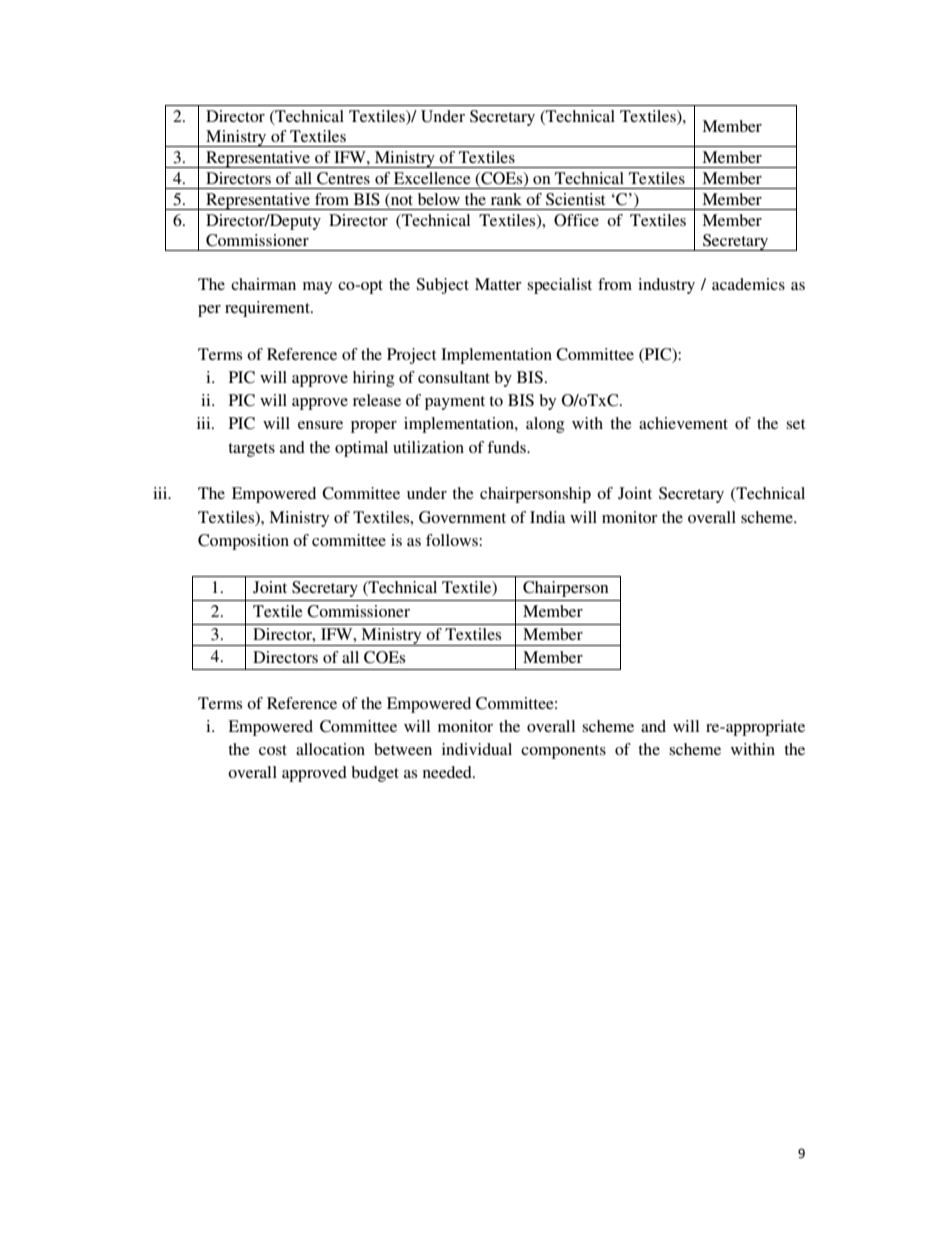 The image size is (952, 1233). I want to click on optimal, so click(361, 449).
